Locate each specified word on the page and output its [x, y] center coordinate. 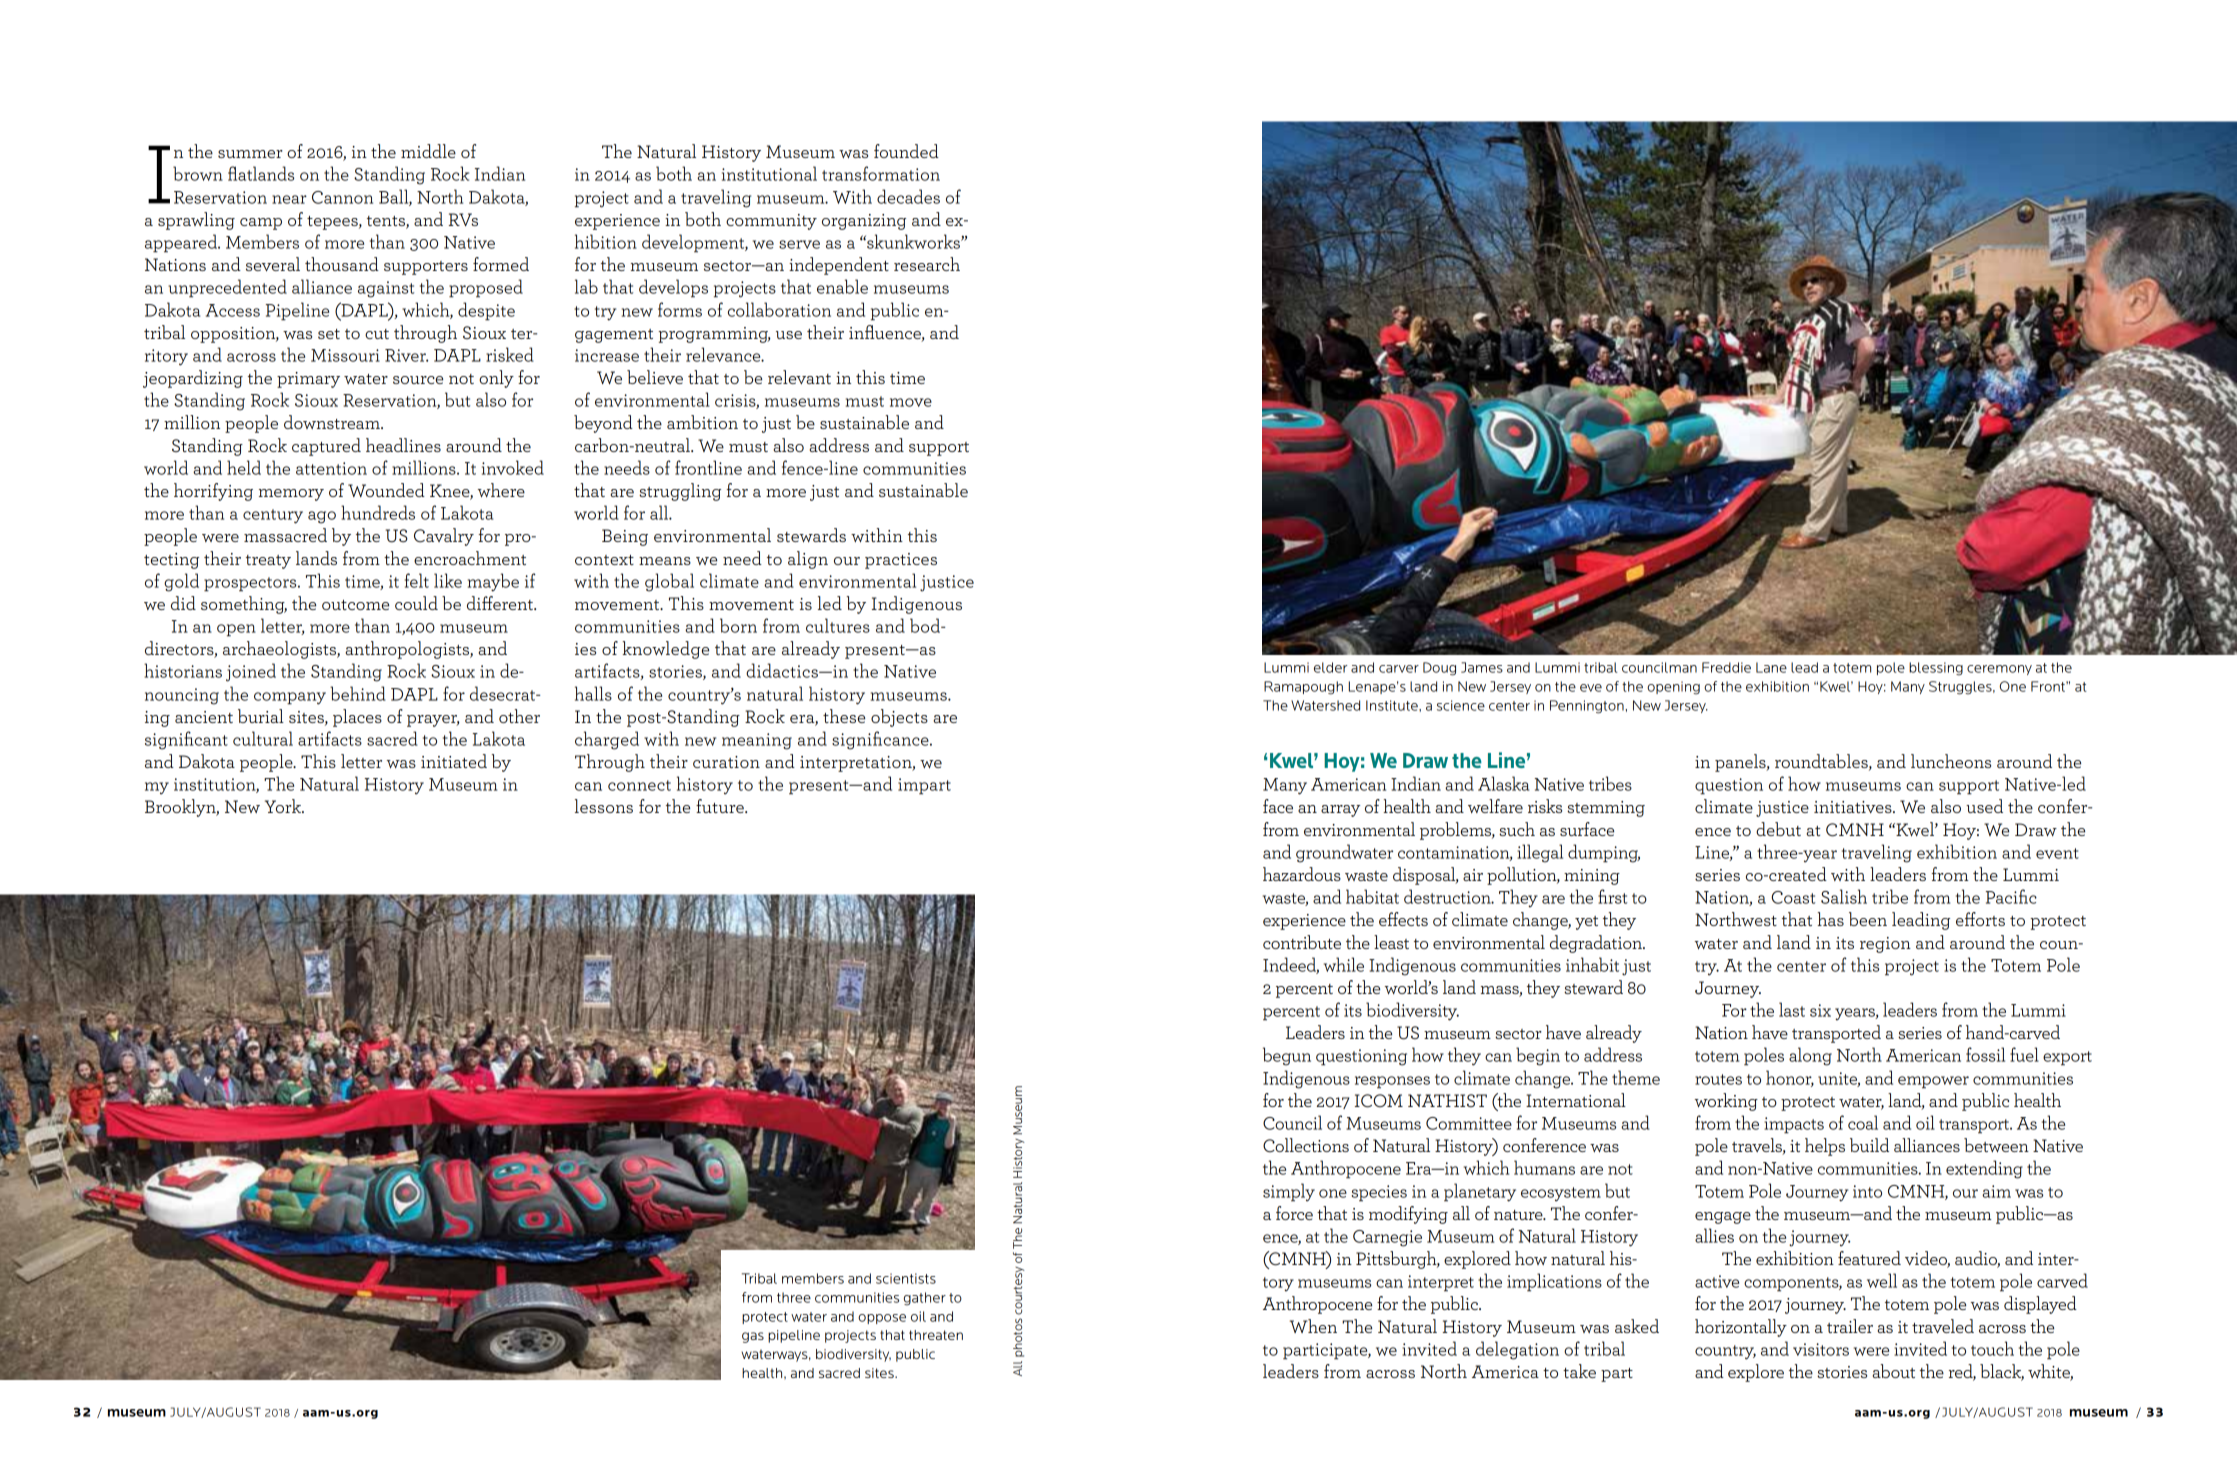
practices [901, 561]
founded [906, 151]
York [284, 806]
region [1885, 945]
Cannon [342, 197]
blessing [1936, 669]
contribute [1302, 942]
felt [417, 580]
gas [753, 1337]
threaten [936, 1335]
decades [908, 196]
